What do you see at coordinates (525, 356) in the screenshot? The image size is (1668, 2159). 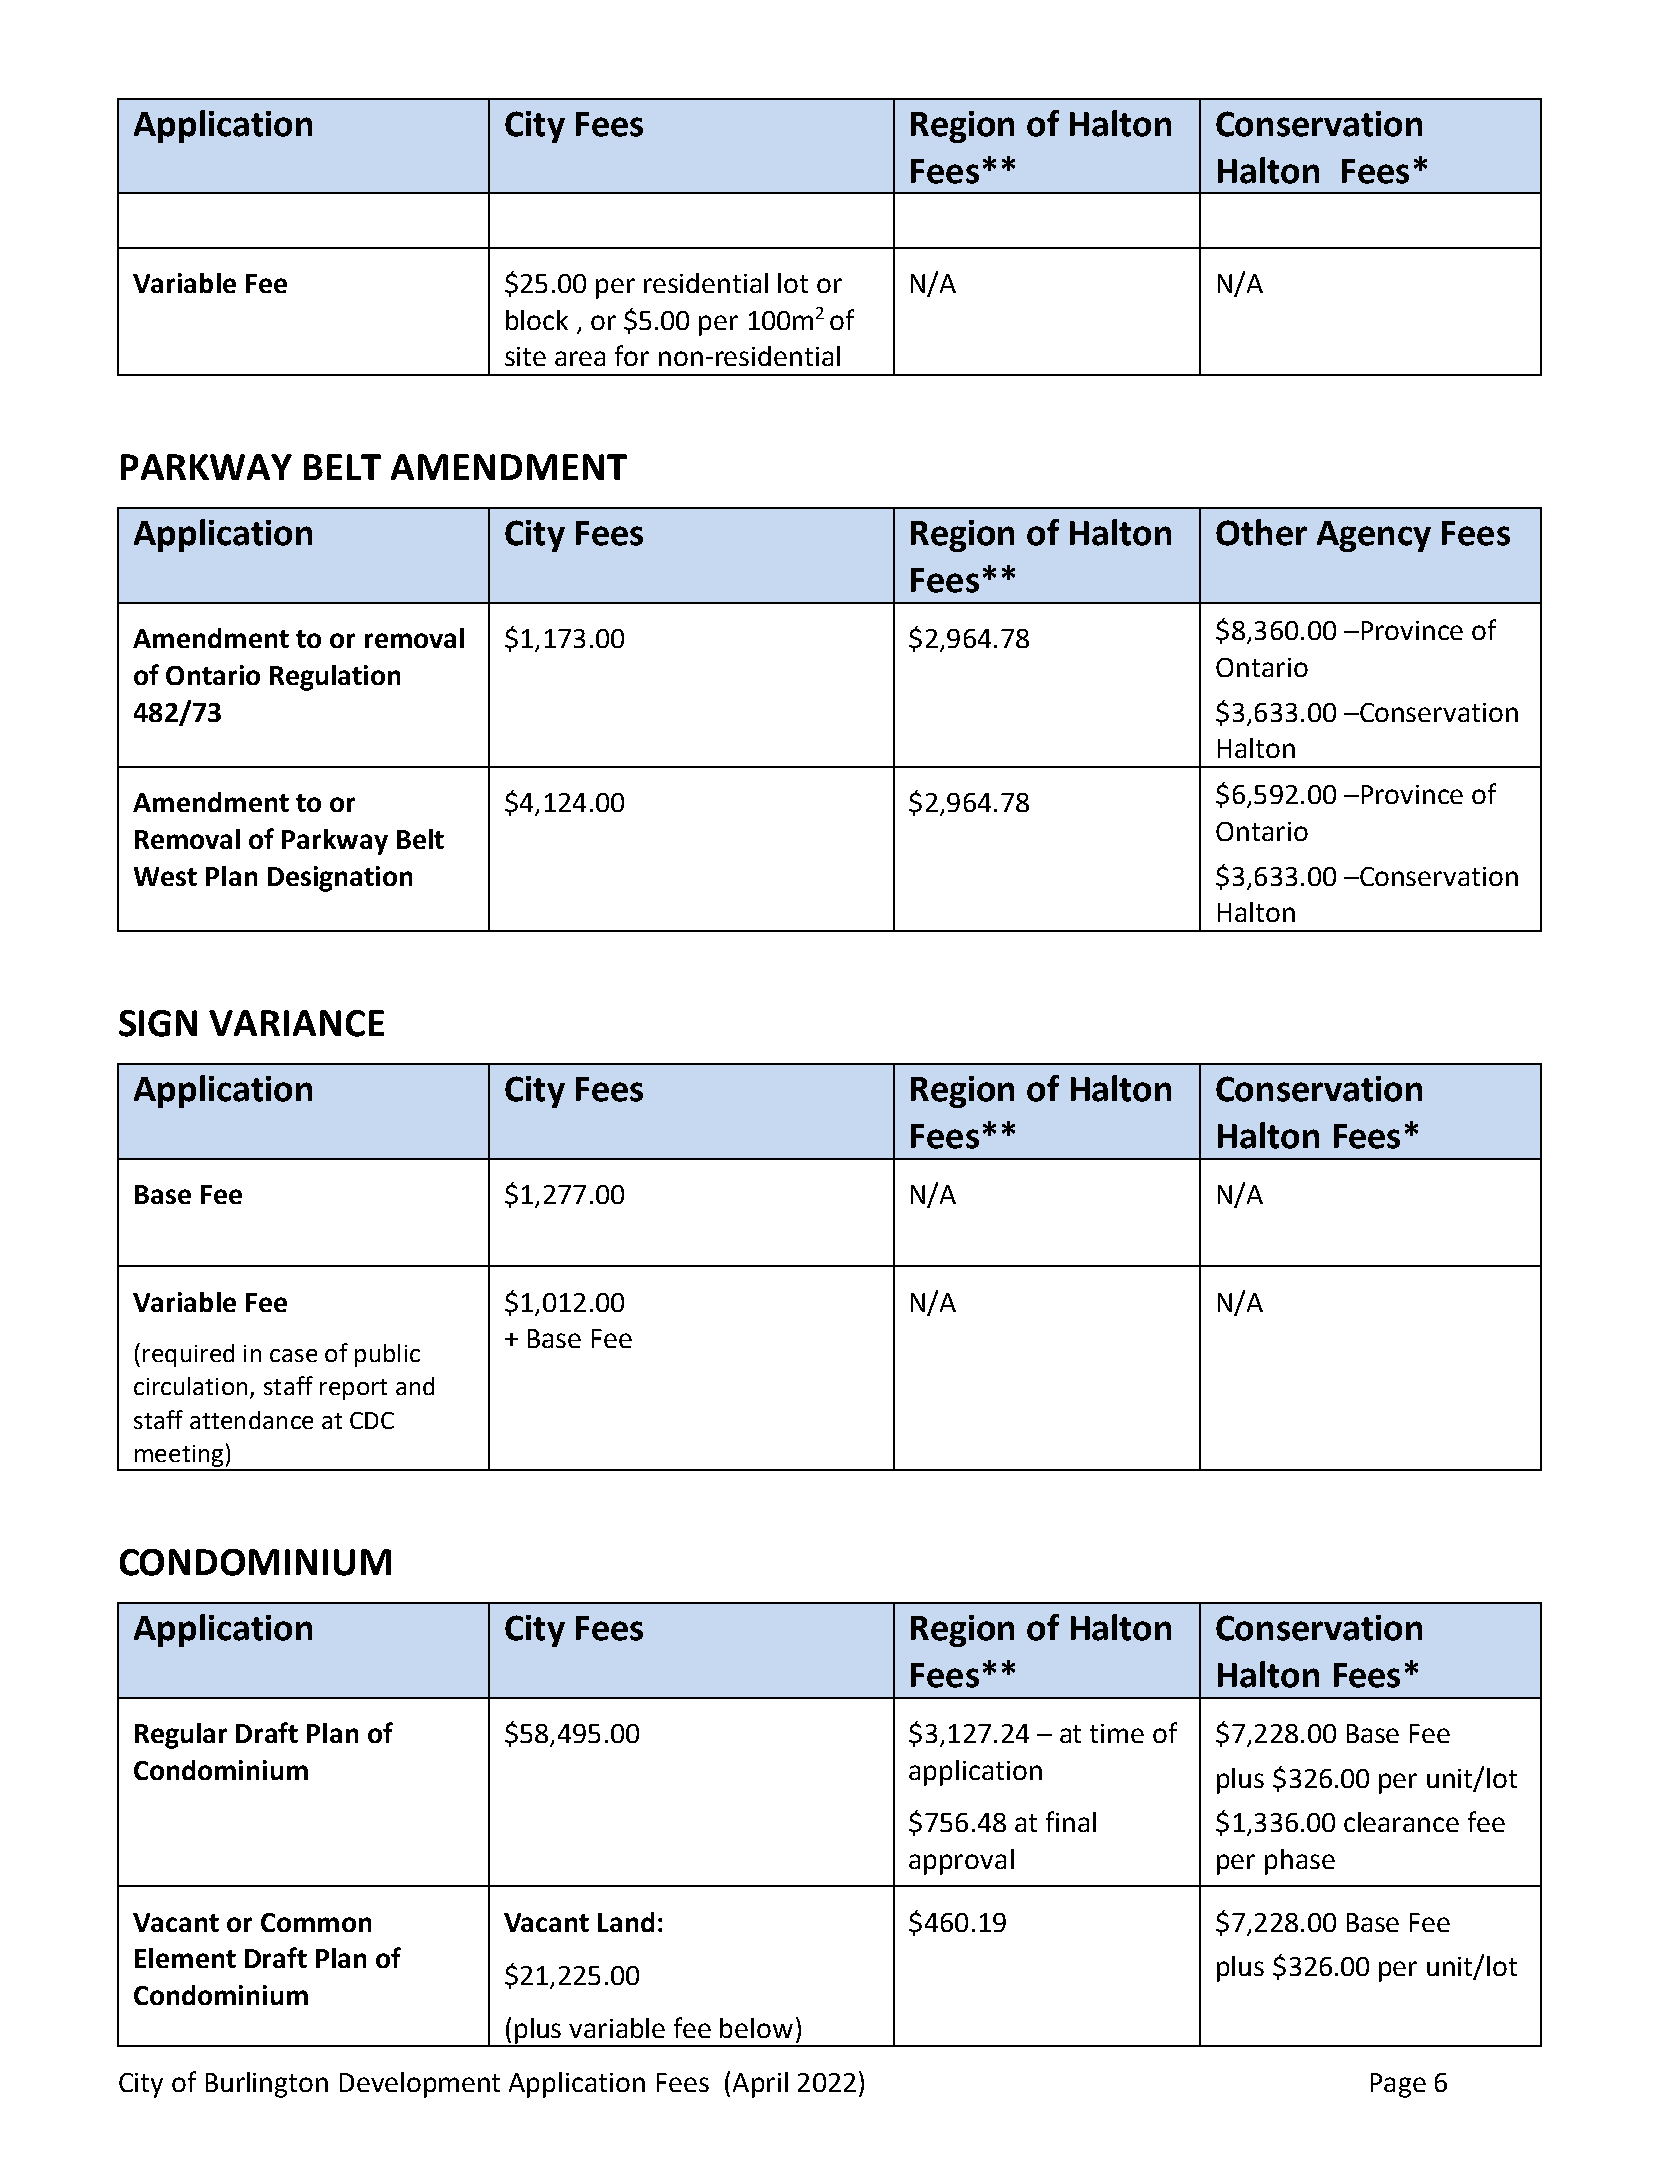 I see `site` at bounding box center [525, 356].
